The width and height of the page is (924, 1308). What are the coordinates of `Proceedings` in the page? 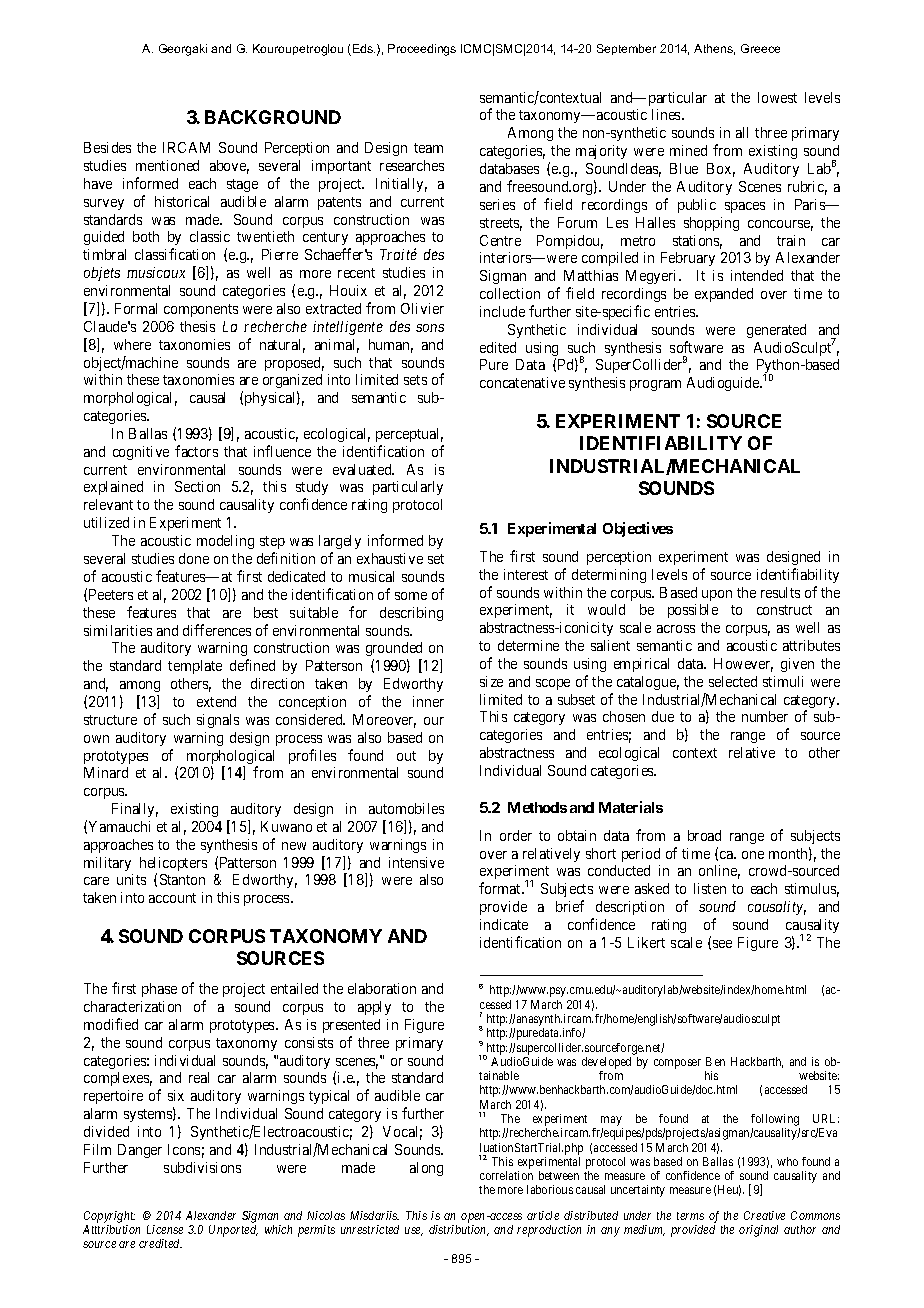 It's located at (422, 50).
